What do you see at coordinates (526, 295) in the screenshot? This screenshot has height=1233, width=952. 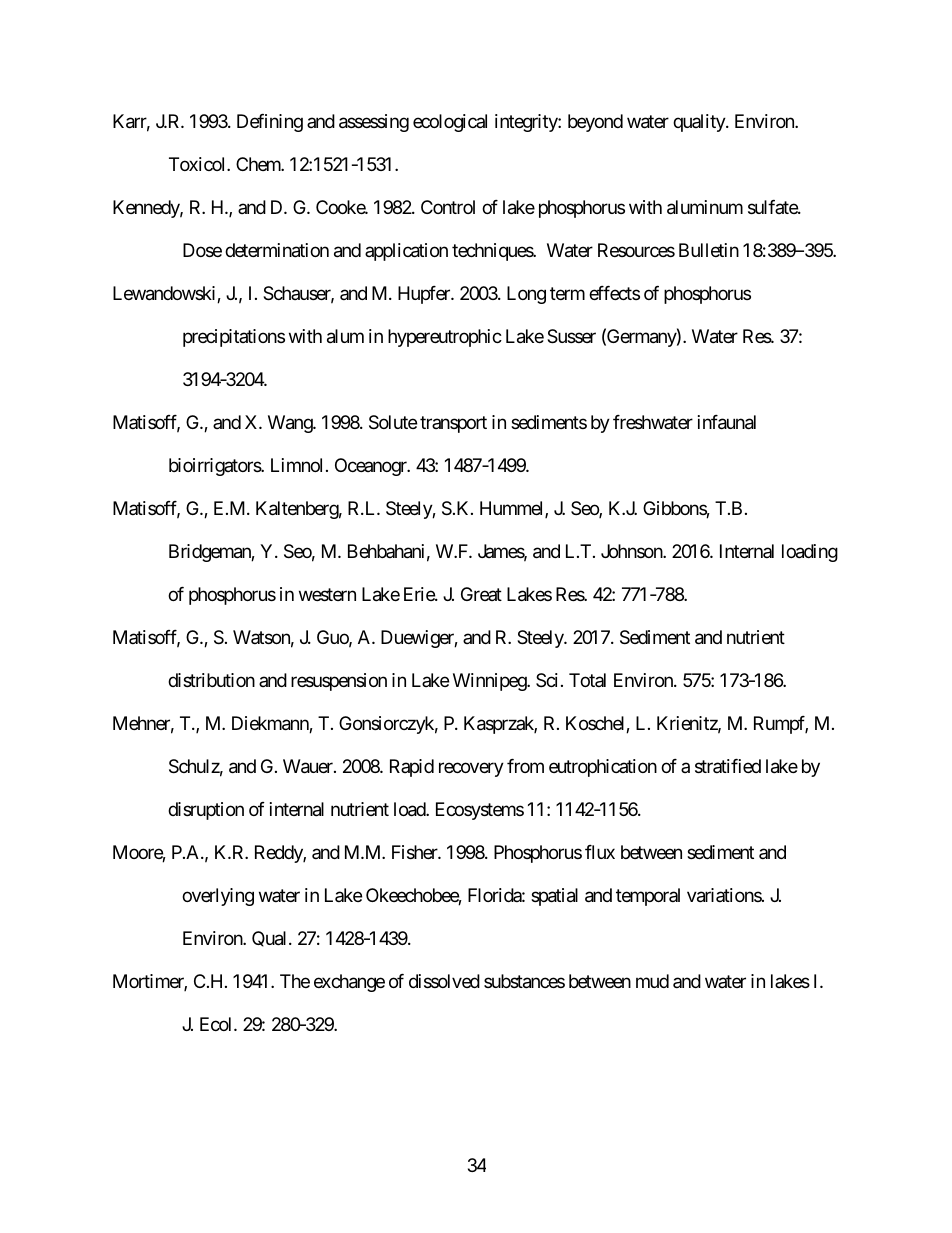 I see `Long` at bounding box center [526, 295].
